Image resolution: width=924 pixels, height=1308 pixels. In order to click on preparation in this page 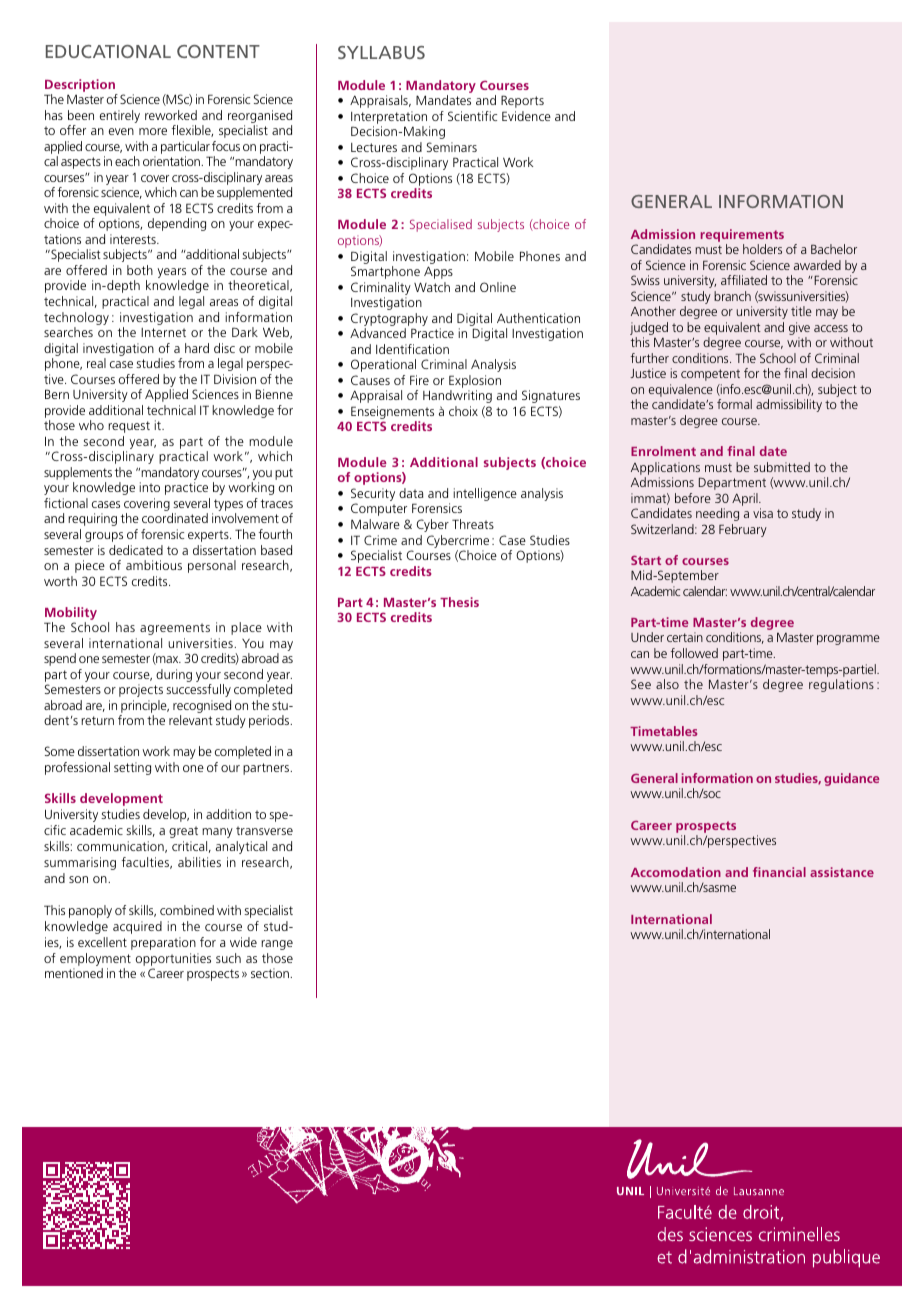, I will do `click(163, 943)`.
